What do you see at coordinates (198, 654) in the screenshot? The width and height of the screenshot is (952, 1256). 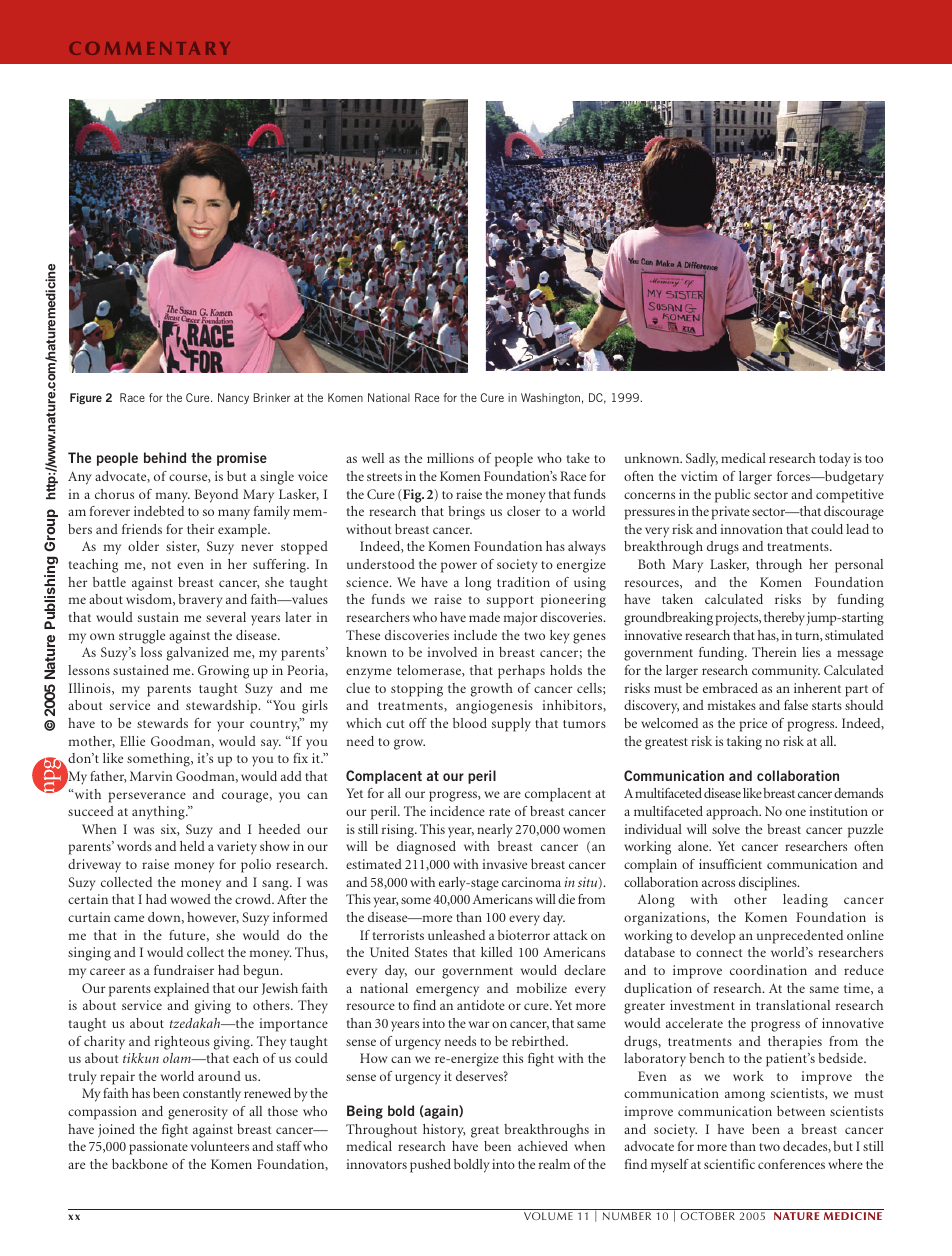 I see `galvanized` at bounding box center [198, 654].
